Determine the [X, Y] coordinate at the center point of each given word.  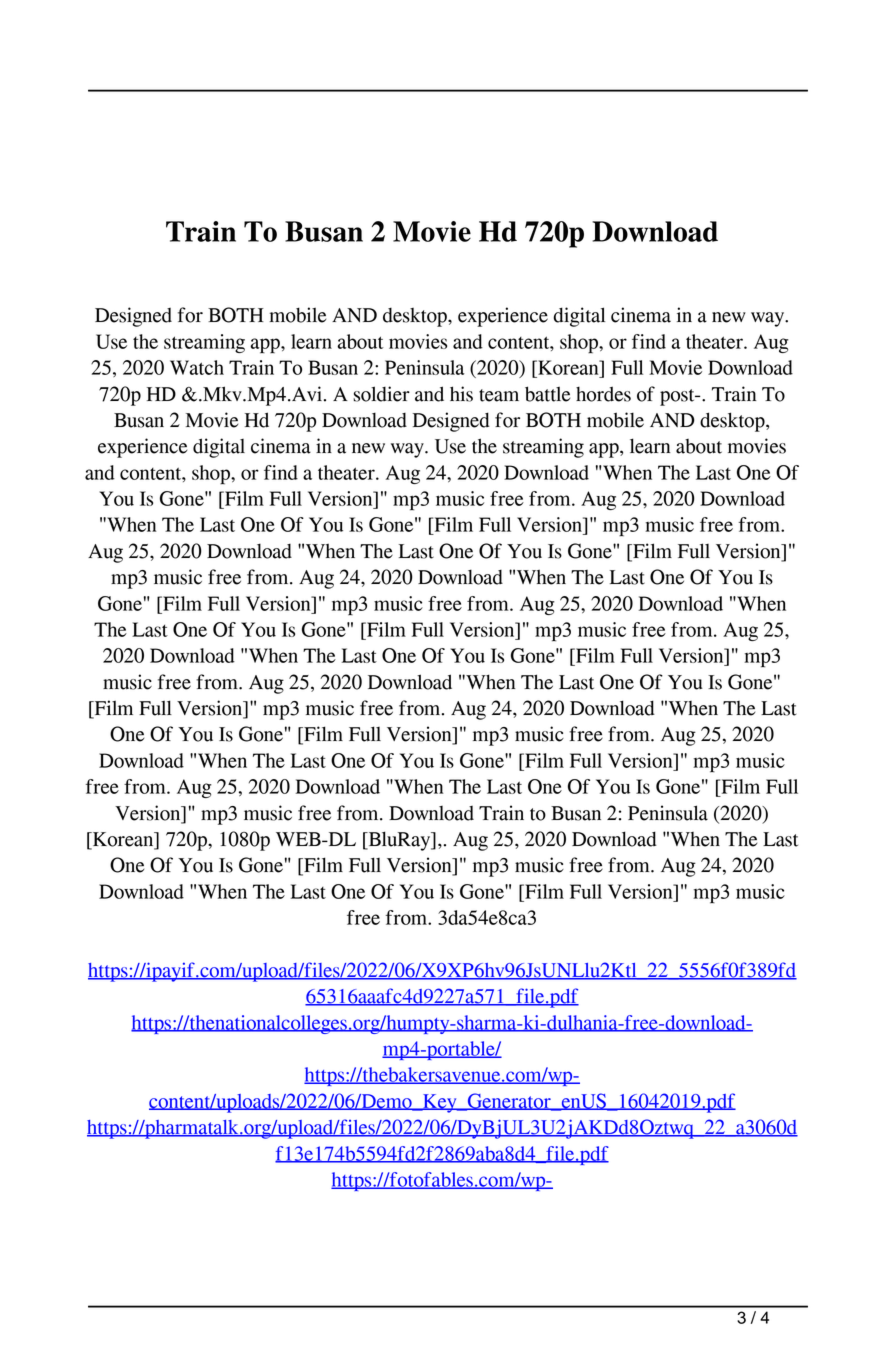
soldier [381, 394]
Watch [197, 367]
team [499, 395]
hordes [603, 394]
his [461, 394]
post [678, 397]
